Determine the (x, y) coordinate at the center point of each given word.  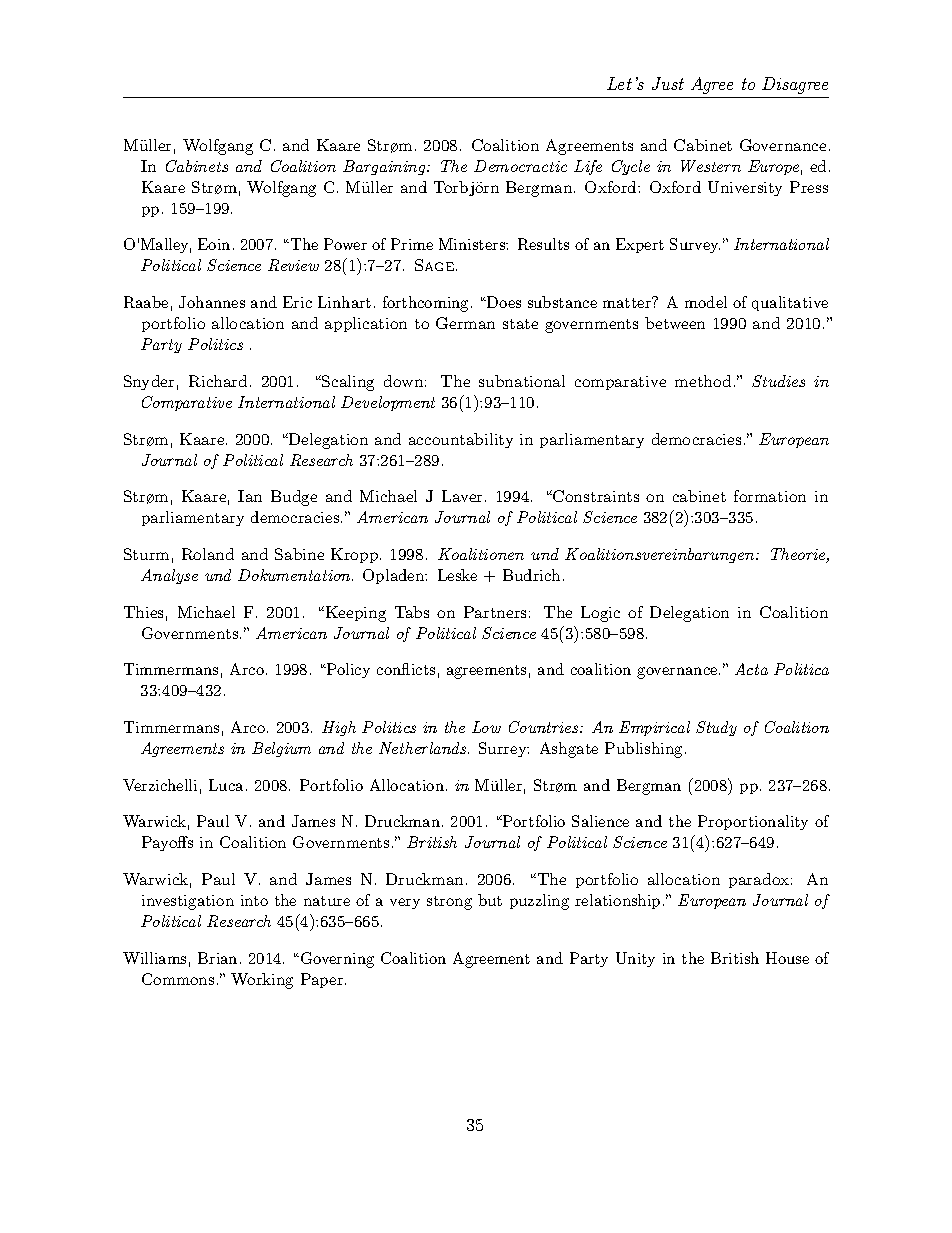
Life (588, 167)
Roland (208, 554)
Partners (495, 612)
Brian (217, 958)
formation (770, 496)
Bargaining (385, 167)
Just (668, 83)
